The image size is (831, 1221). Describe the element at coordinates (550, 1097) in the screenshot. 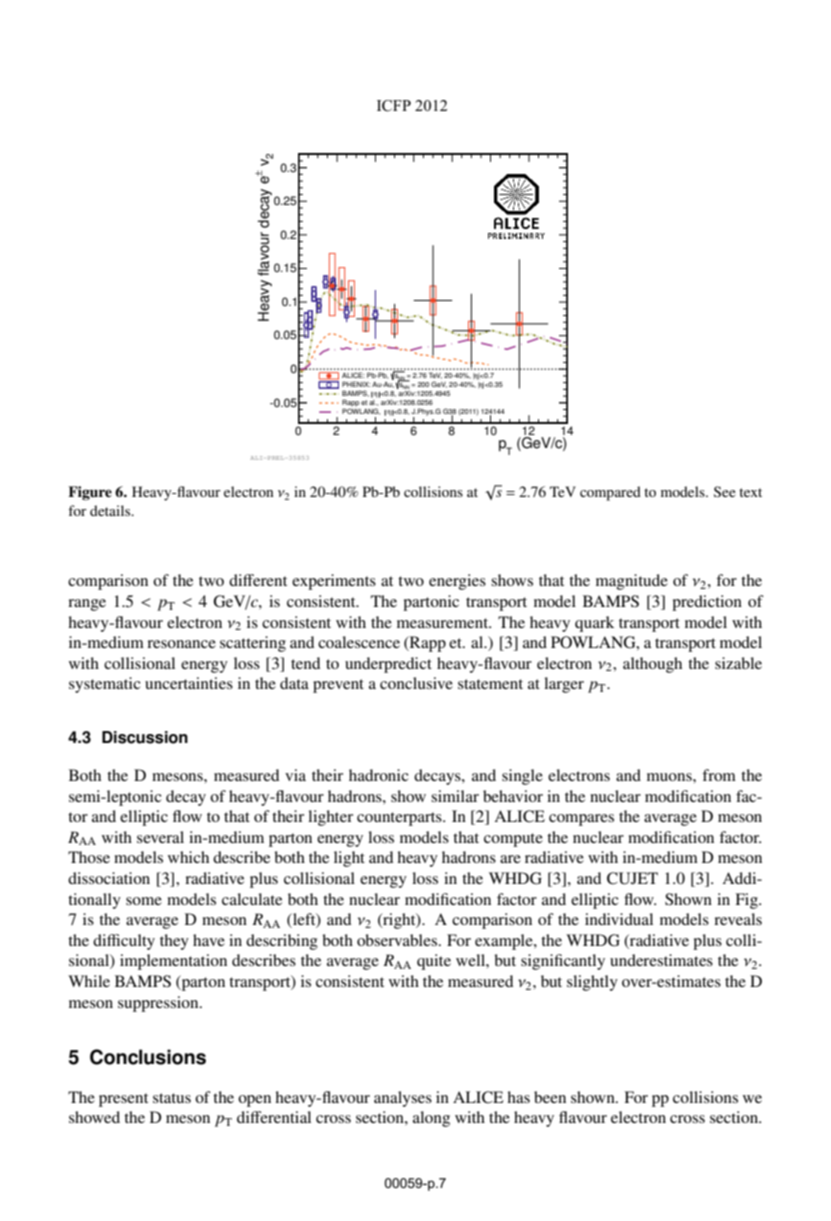

I see `been` at that location.
